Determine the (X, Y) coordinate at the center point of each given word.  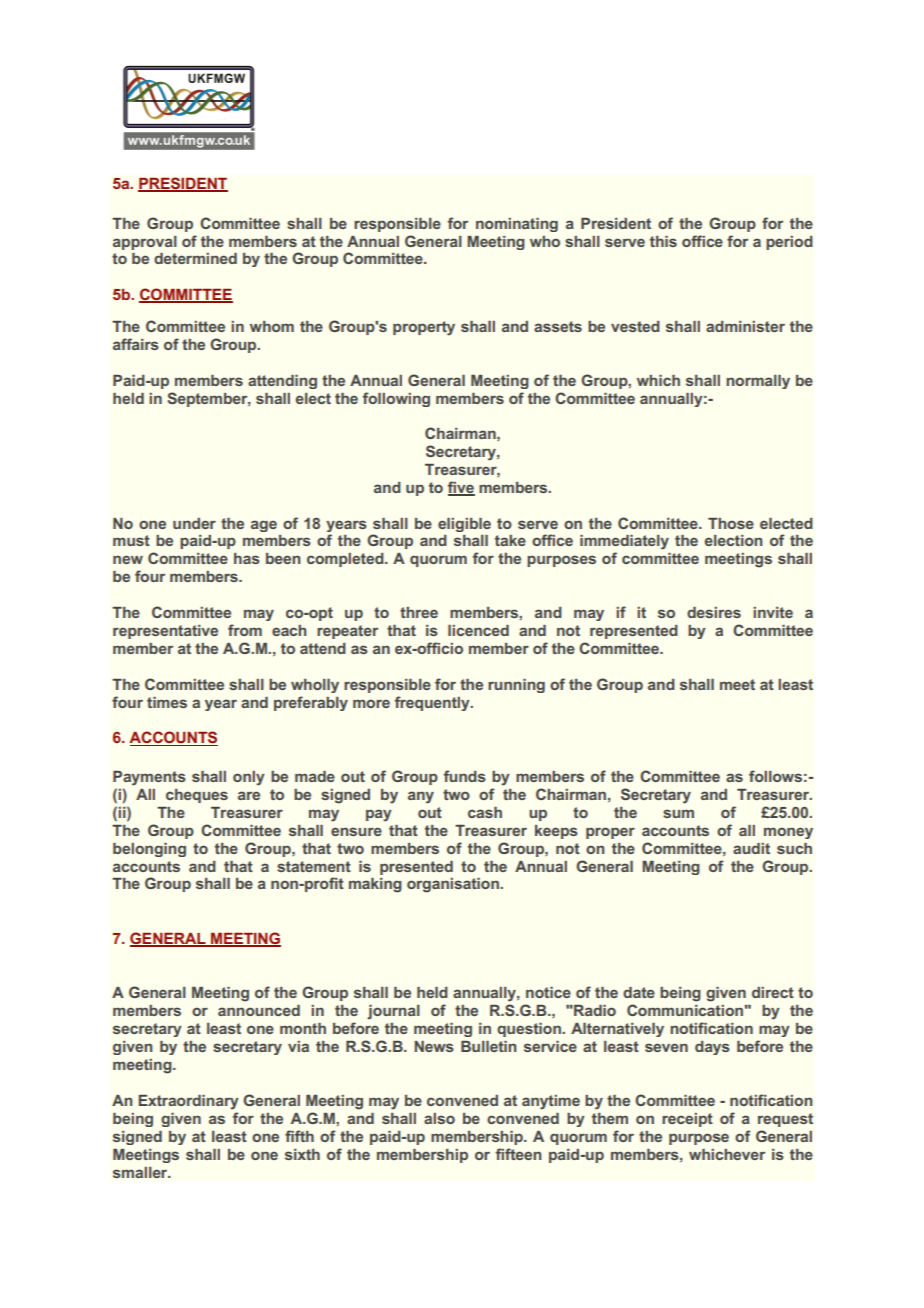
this (663, 241)
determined (195, 258)
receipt (687, 1120)
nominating (517, 225)
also (439, 1118)
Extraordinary (188, 1102)
